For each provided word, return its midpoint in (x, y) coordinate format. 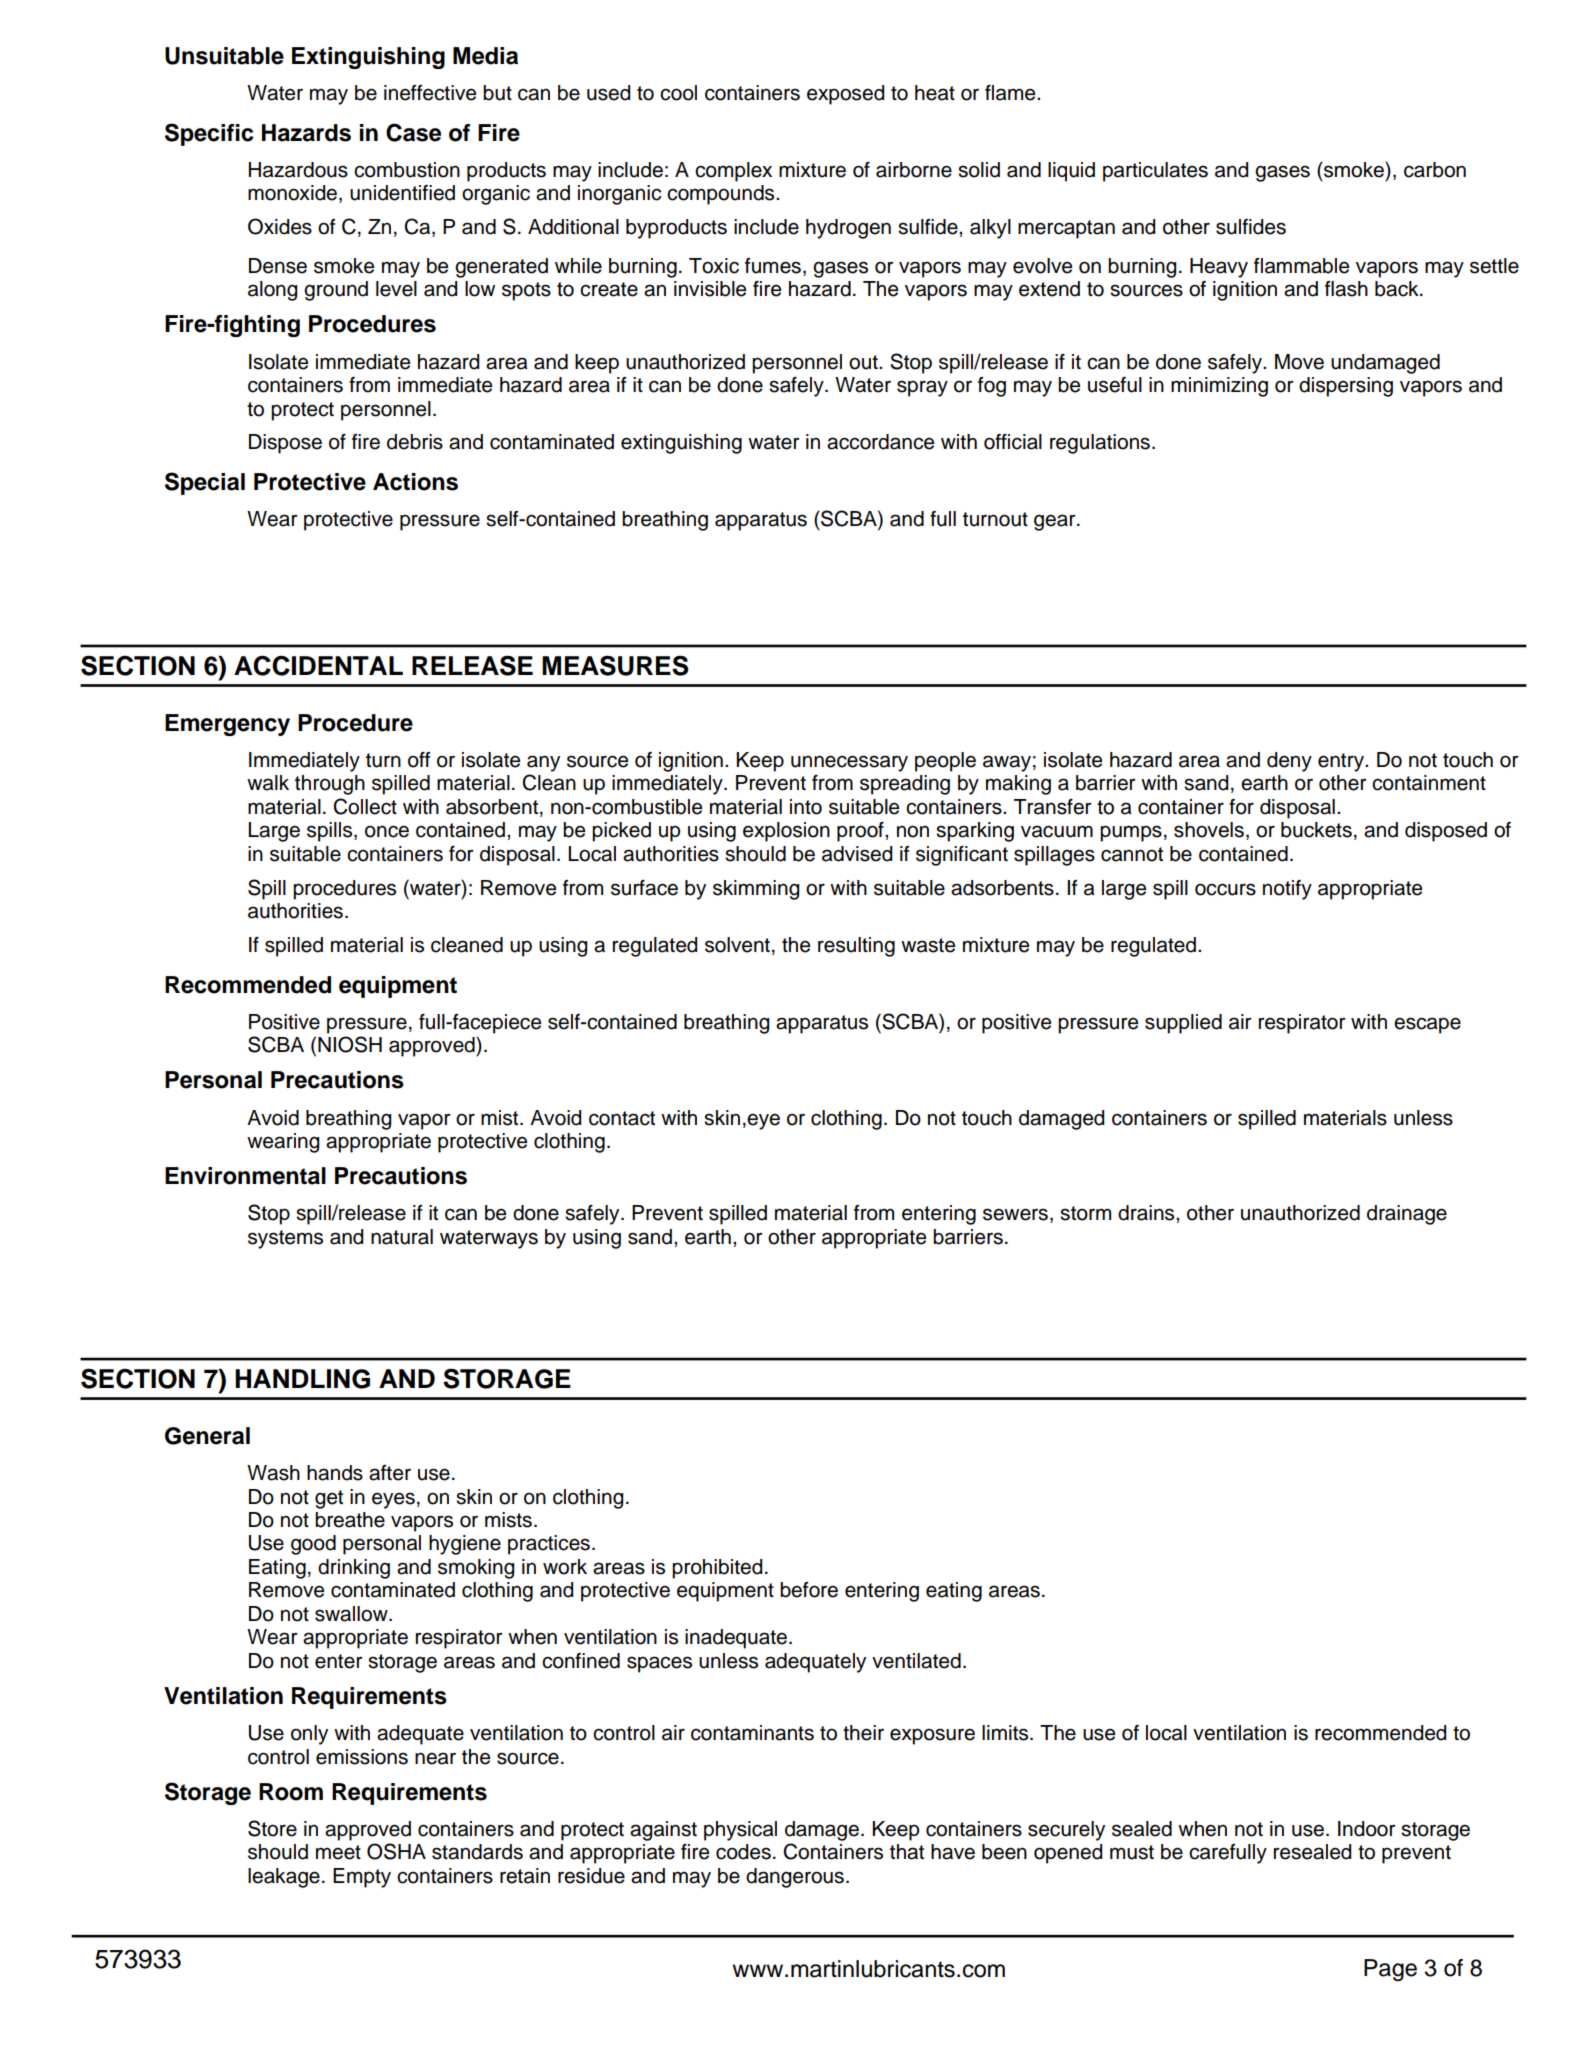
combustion (407, 170)
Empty (362, 1878)
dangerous (795, 1878)
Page (1390, 1970)
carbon (1435, 170)
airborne (914, 170)
